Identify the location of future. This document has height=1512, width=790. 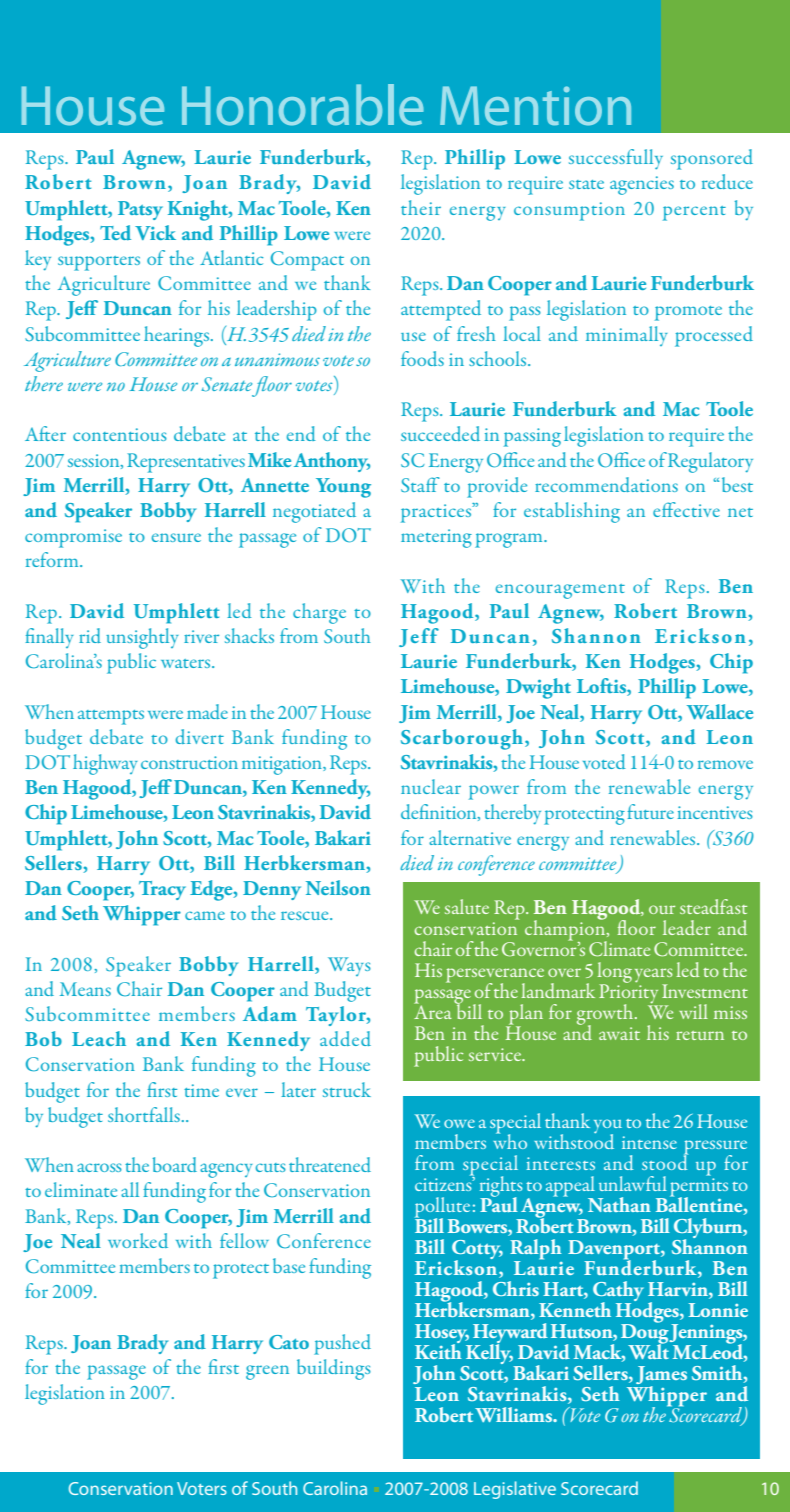
(650, 811).
